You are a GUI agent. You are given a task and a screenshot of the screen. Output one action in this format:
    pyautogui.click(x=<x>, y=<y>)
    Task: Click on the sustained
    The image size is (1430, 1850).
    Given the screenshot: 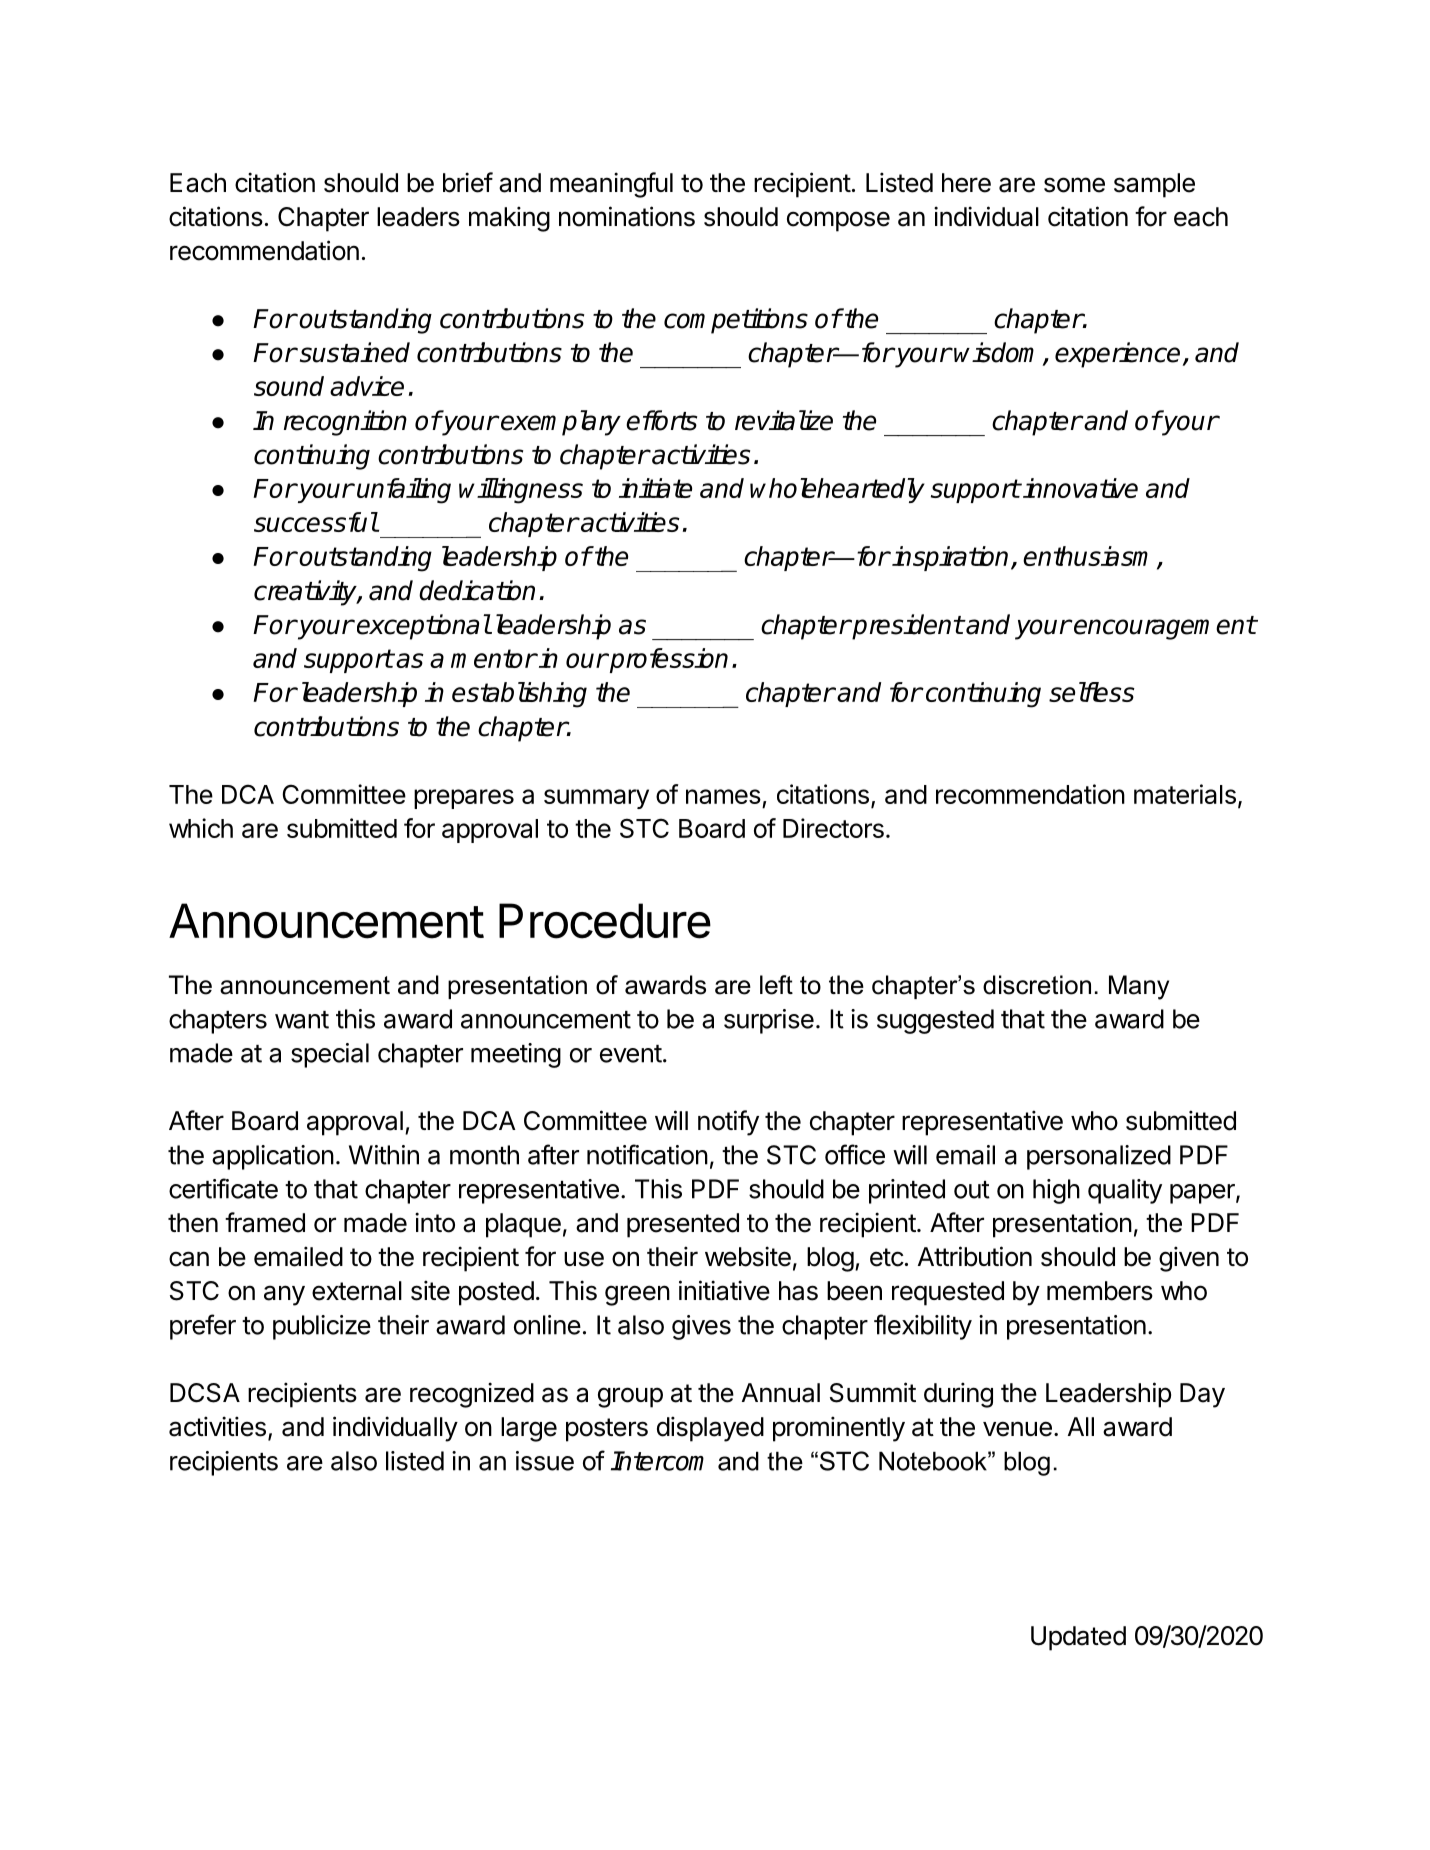 What is the action you would take?
    pyautogui.click(x=353, y=352)
